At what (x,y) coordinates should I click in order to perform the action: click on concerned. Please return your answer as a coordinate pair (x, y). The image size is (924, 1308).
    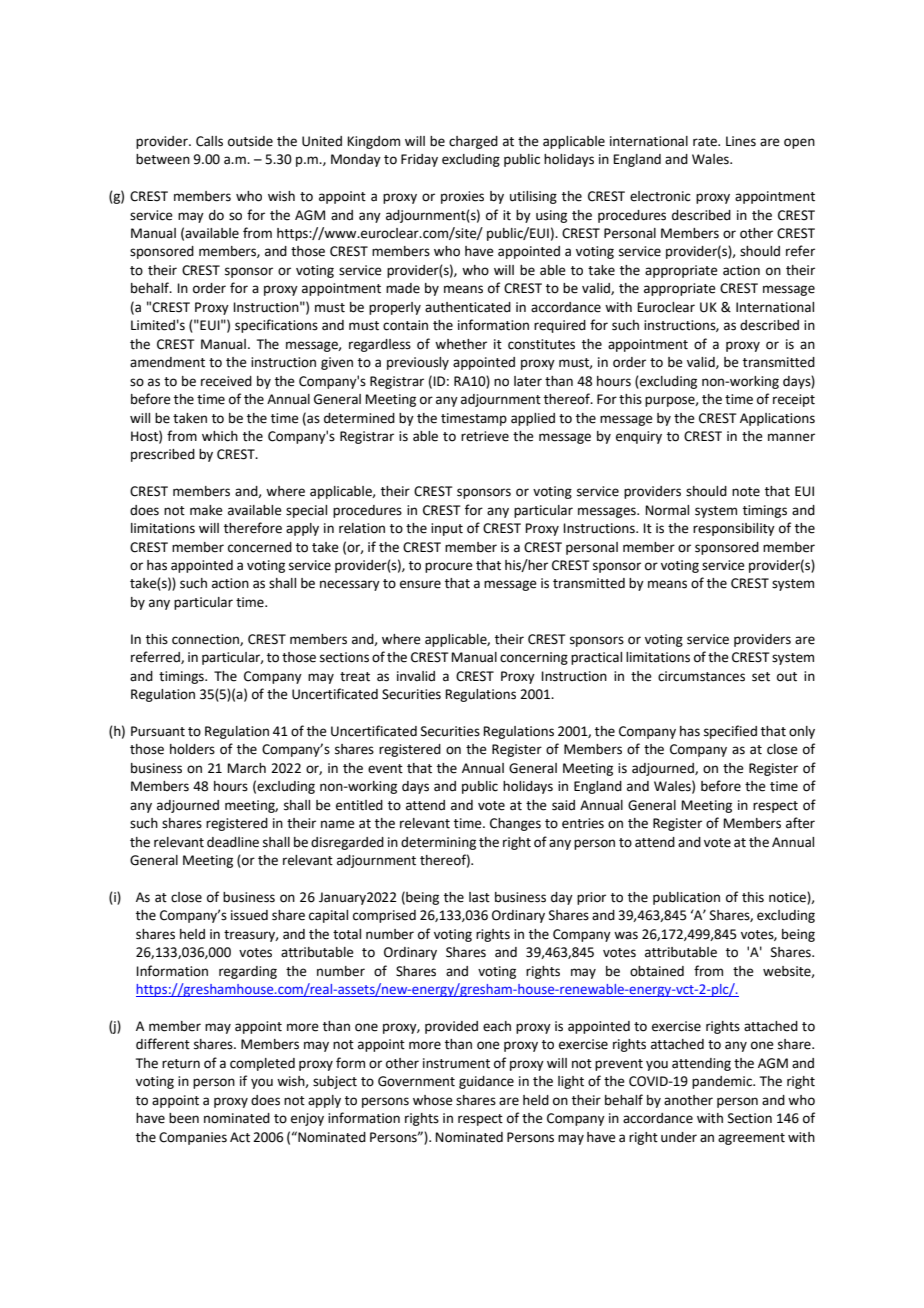
    Looking at the image, I should click on (260, 547).
